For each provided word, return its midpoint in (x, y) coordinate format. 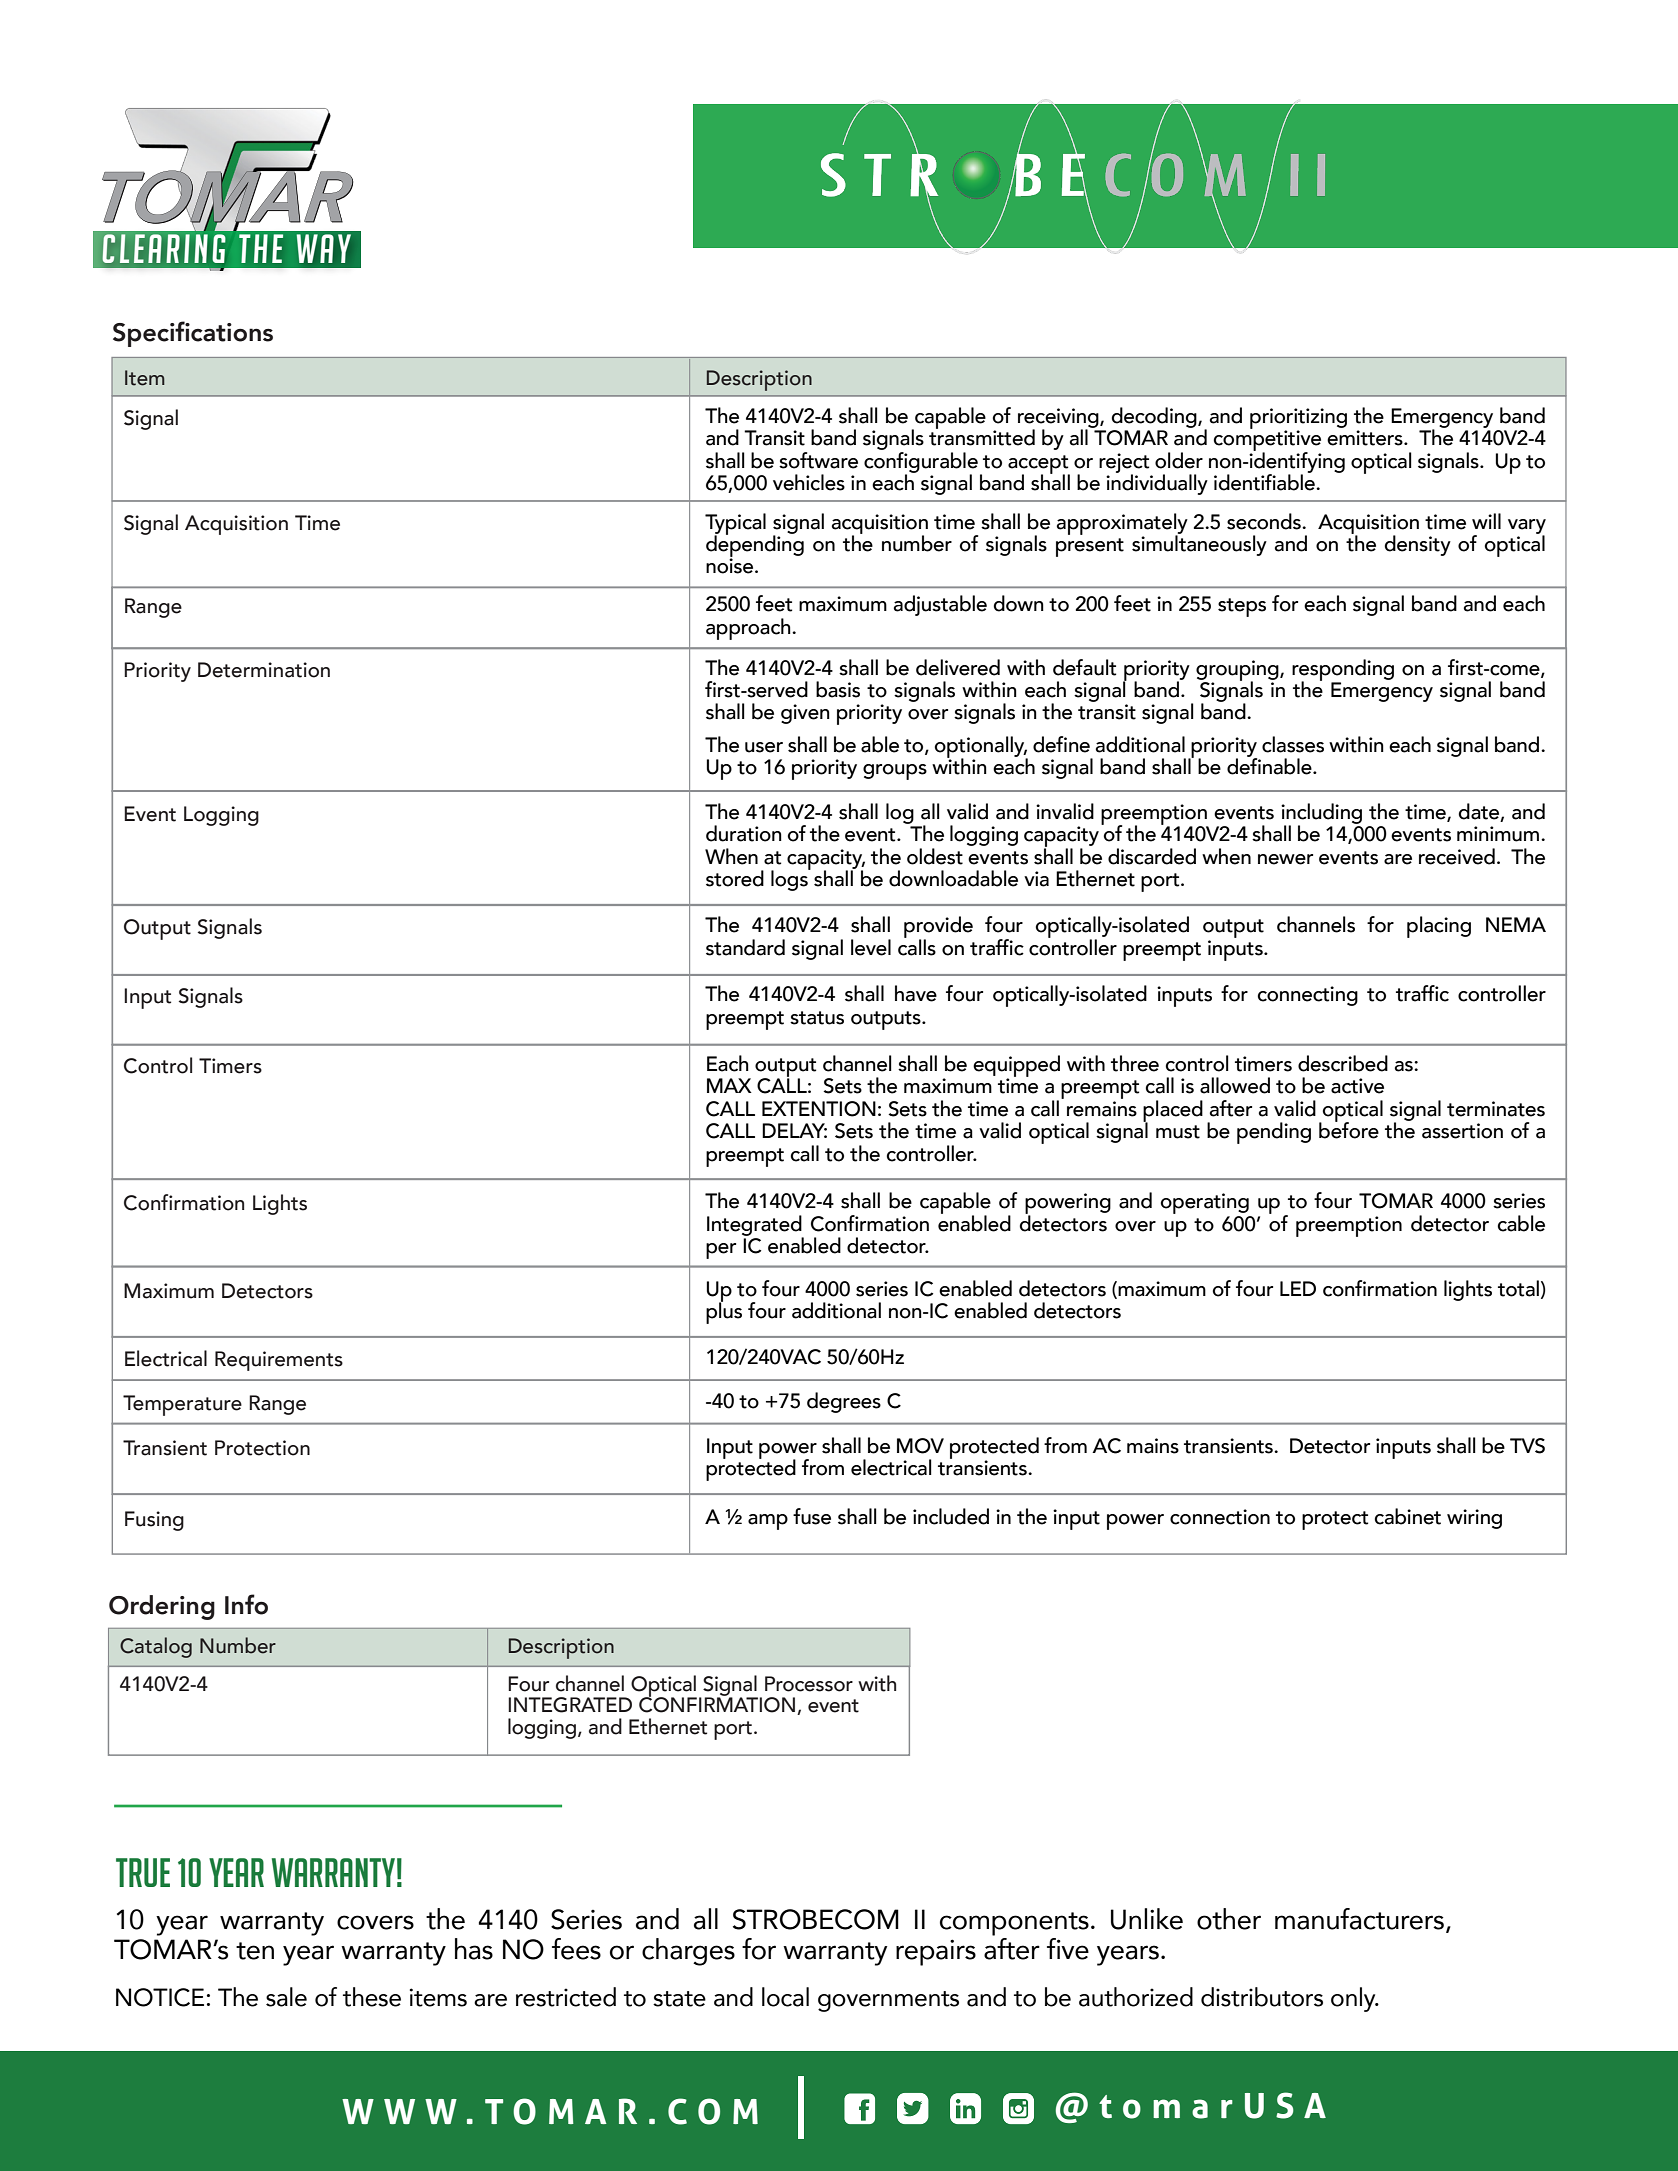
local (785, 1997)
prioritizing (1298, 419)
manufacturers (1361, 1919)
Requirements (279, 1361)
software (818, 460)
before (1349, 1129)
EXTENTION (819, 1109)
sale (286, 1997)
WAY (323, 248)
